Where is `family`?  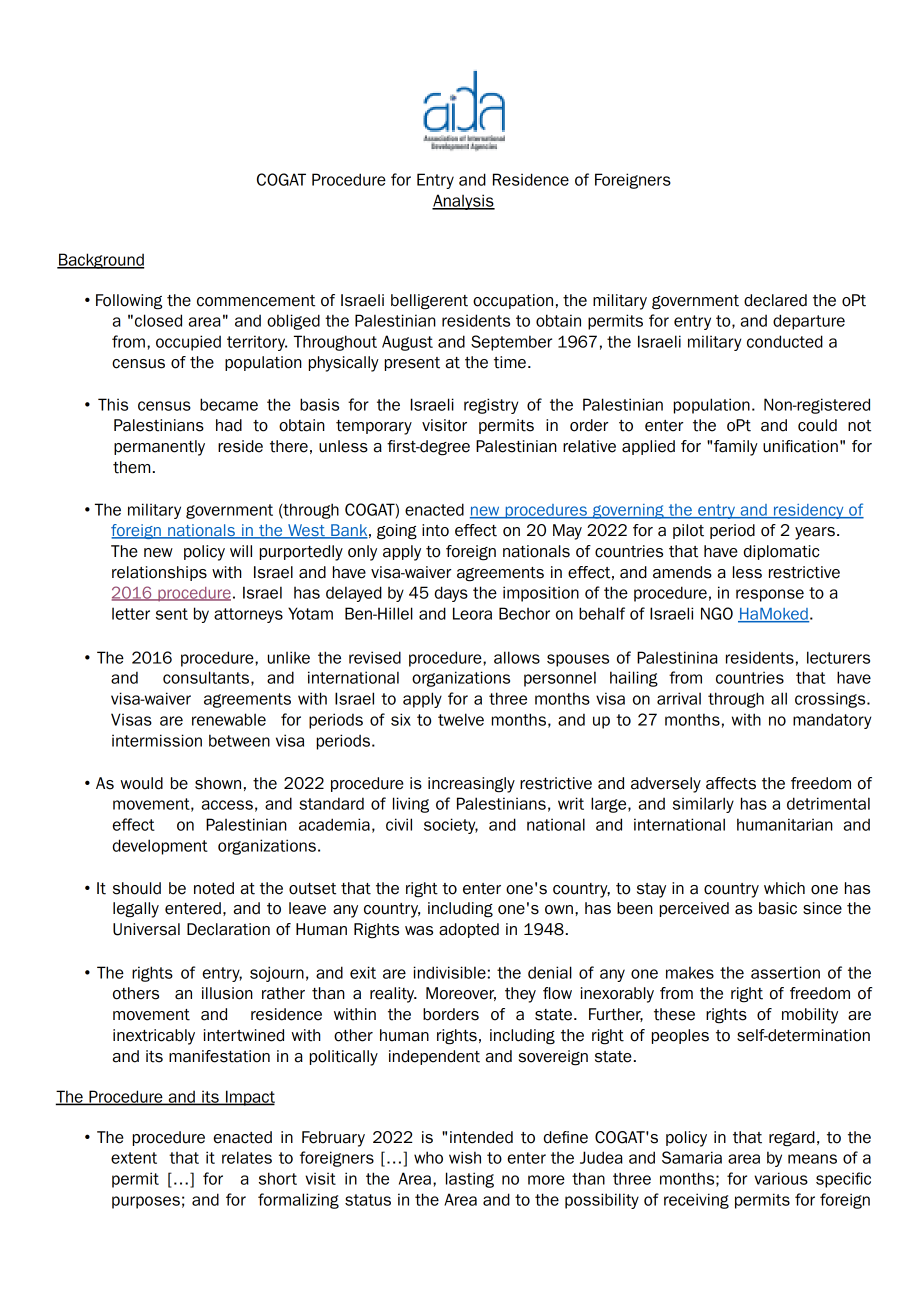
family is located at coordinates (736, 448).
